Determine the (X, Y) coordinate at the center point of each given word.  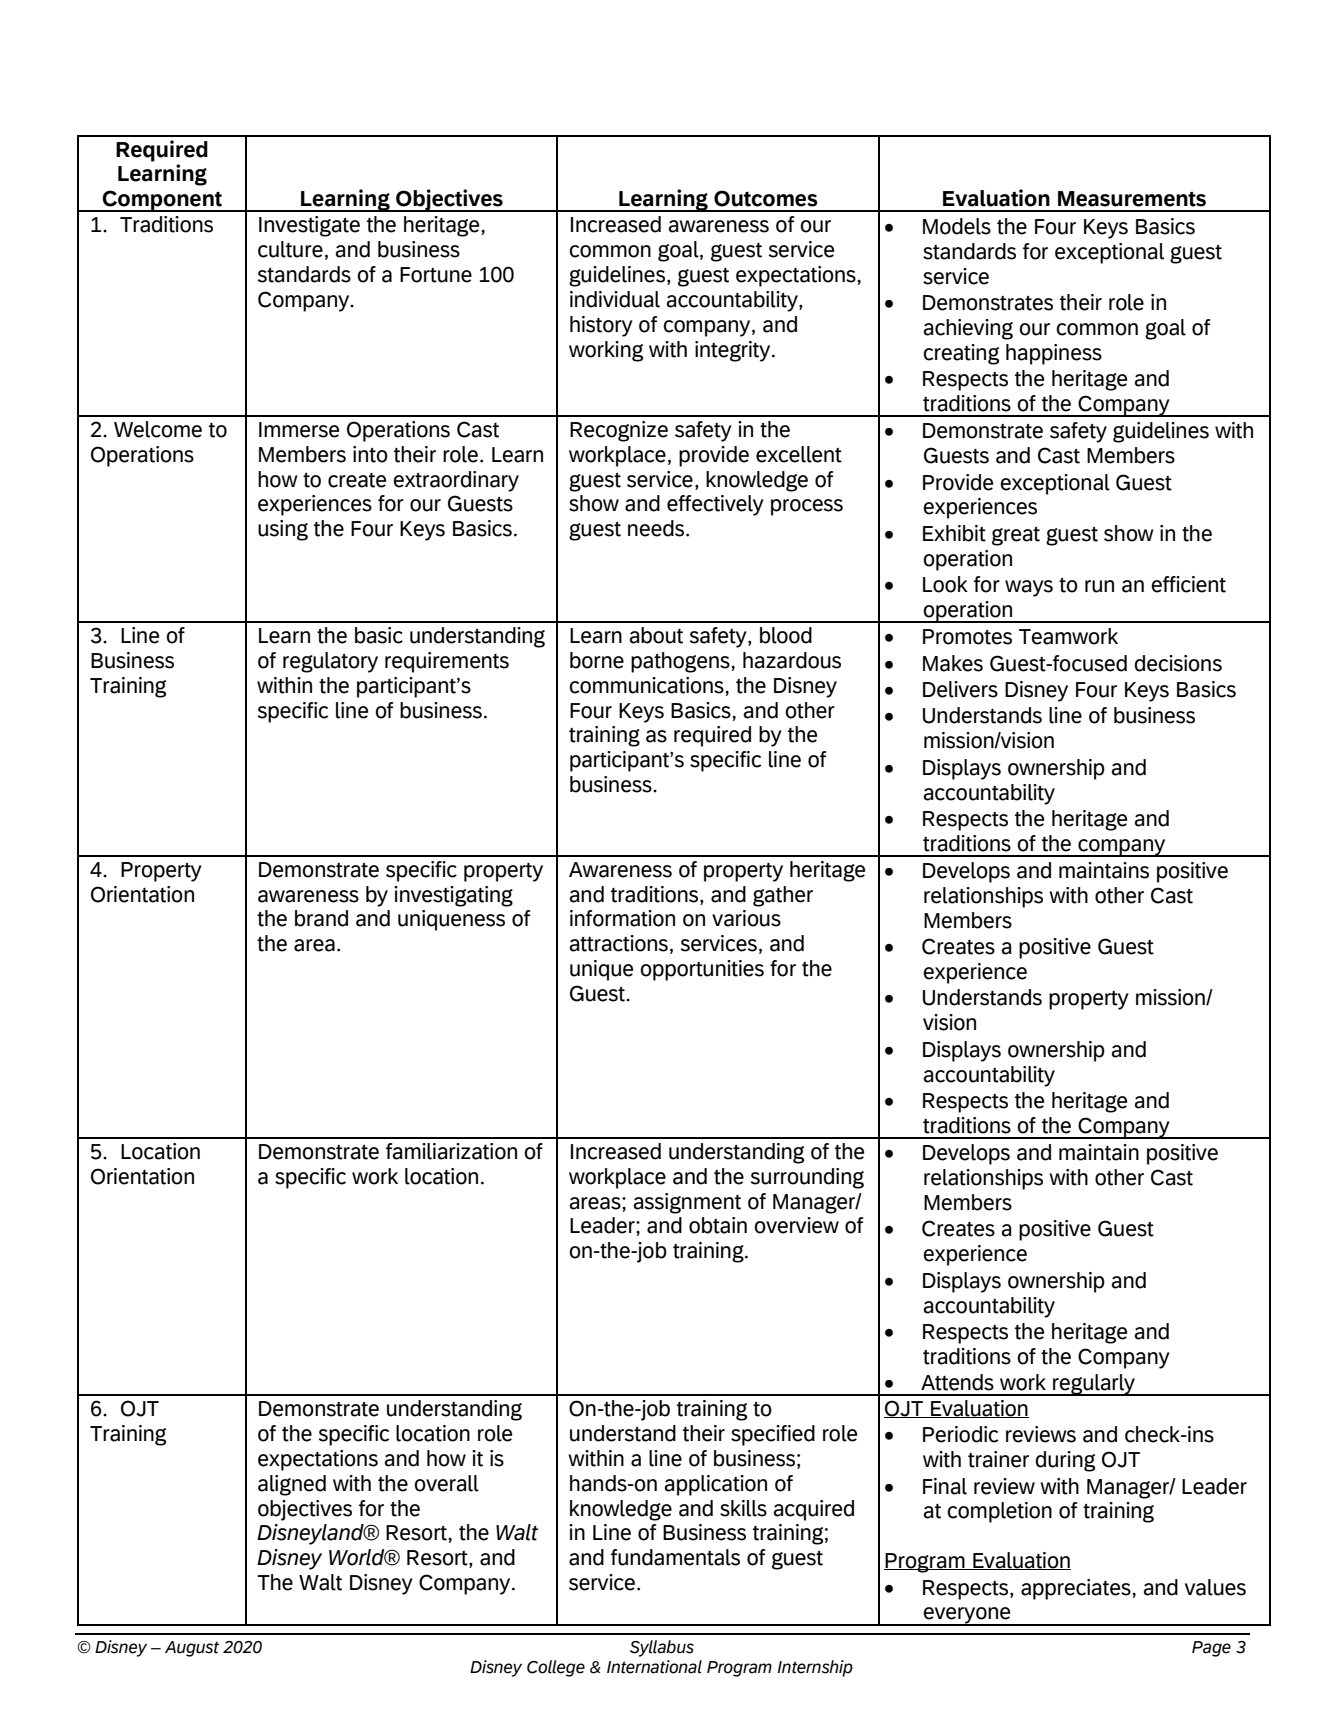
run (1099, 586)
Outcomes (766, 198)
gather (783, 896)
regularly (1094, 1385)
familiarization (451, 1151)
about (656, 635)
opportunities (702, 970)
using (283, 530)
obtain (718, 1225)
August (192, 1649)
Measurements (1132, 199)
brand (321, 918)
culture (290, 249)
